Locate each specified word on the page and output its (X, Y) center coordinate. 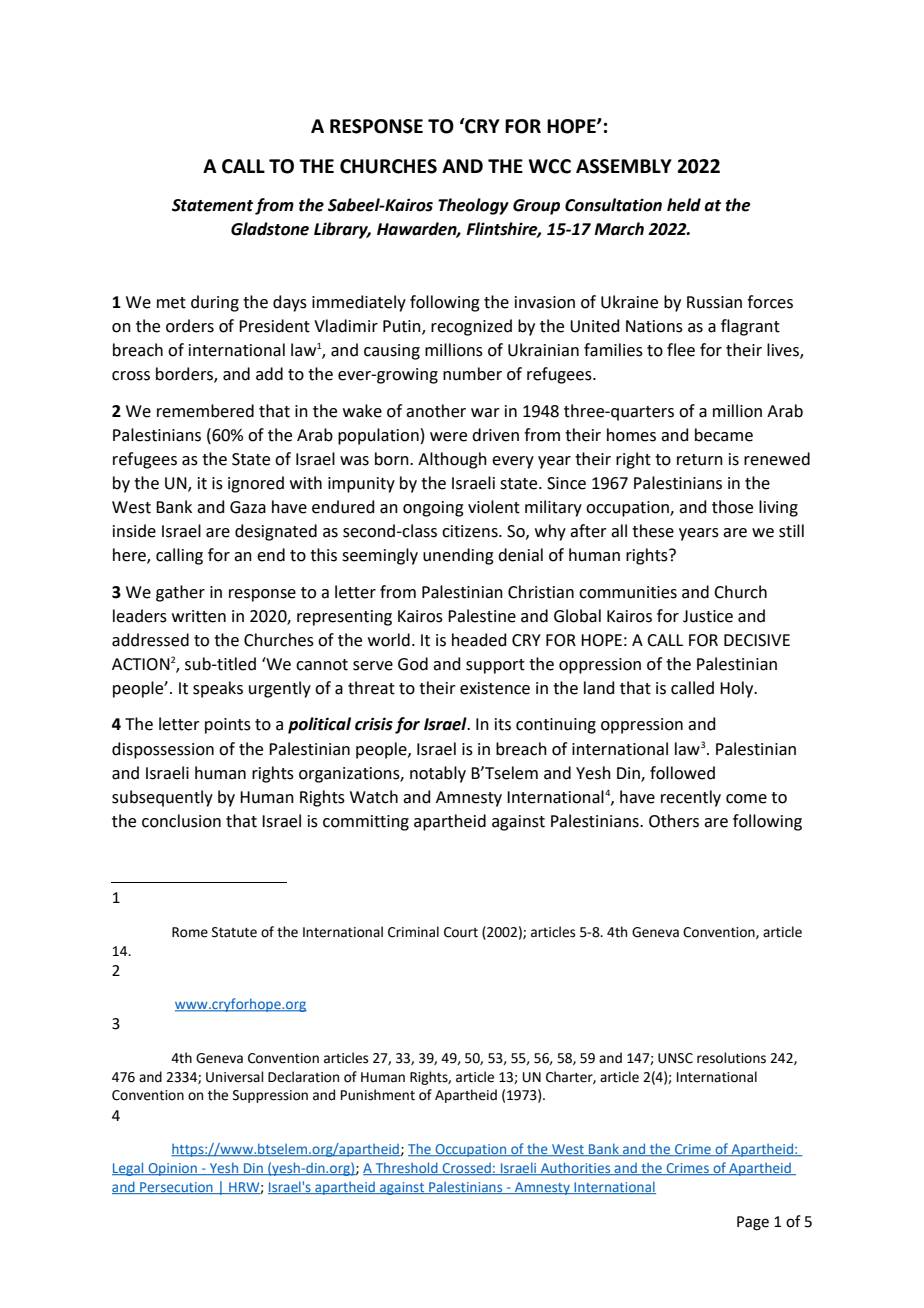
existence (495, 688)
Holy (738, 689)
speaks (218, 689)
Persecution (176, 1188)
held (684, 205)
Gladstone (270, 229)
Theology (473, 206)
